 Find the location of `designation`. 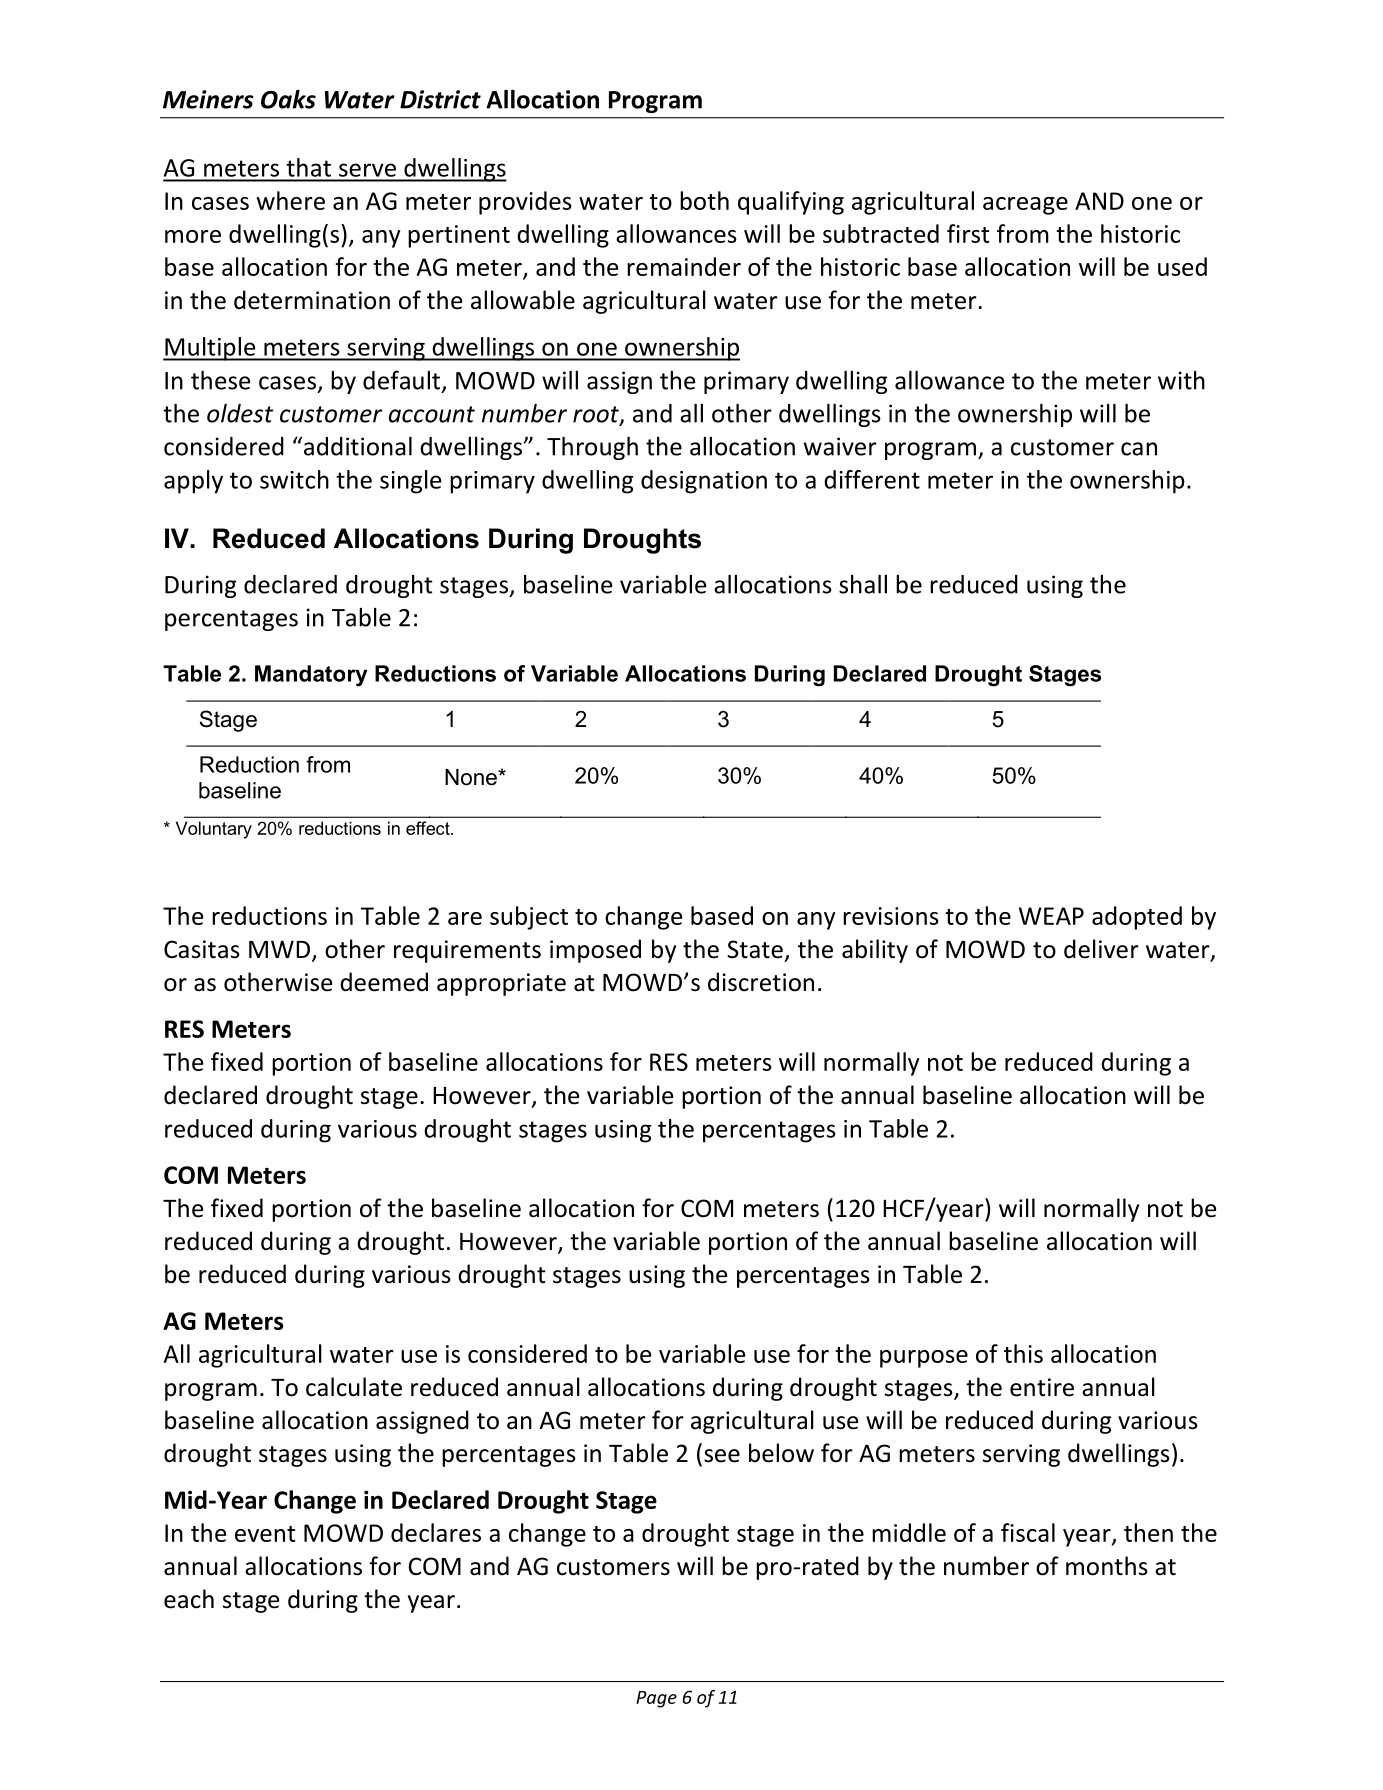

designation is located at coordinates (704, 482).
